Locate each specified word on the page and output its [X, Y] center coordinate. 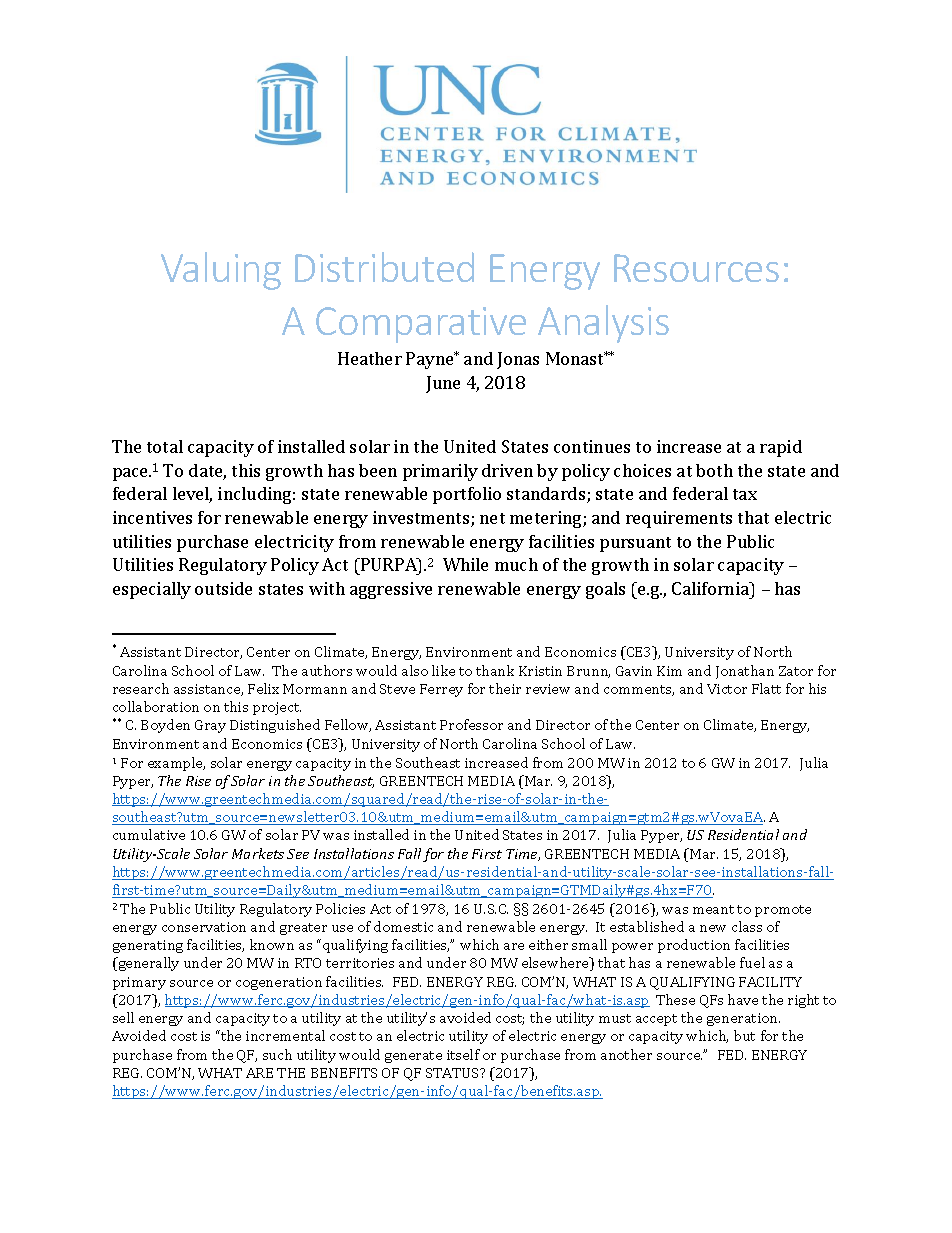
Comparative [421, 325]
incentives [152, 517]
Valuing [221, 271]
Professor [471, 724]
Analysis [603, 324]
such [277, 1054]
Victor [727, 689]
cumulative [149, 834]
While [465, 564]
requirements [679, 519]
